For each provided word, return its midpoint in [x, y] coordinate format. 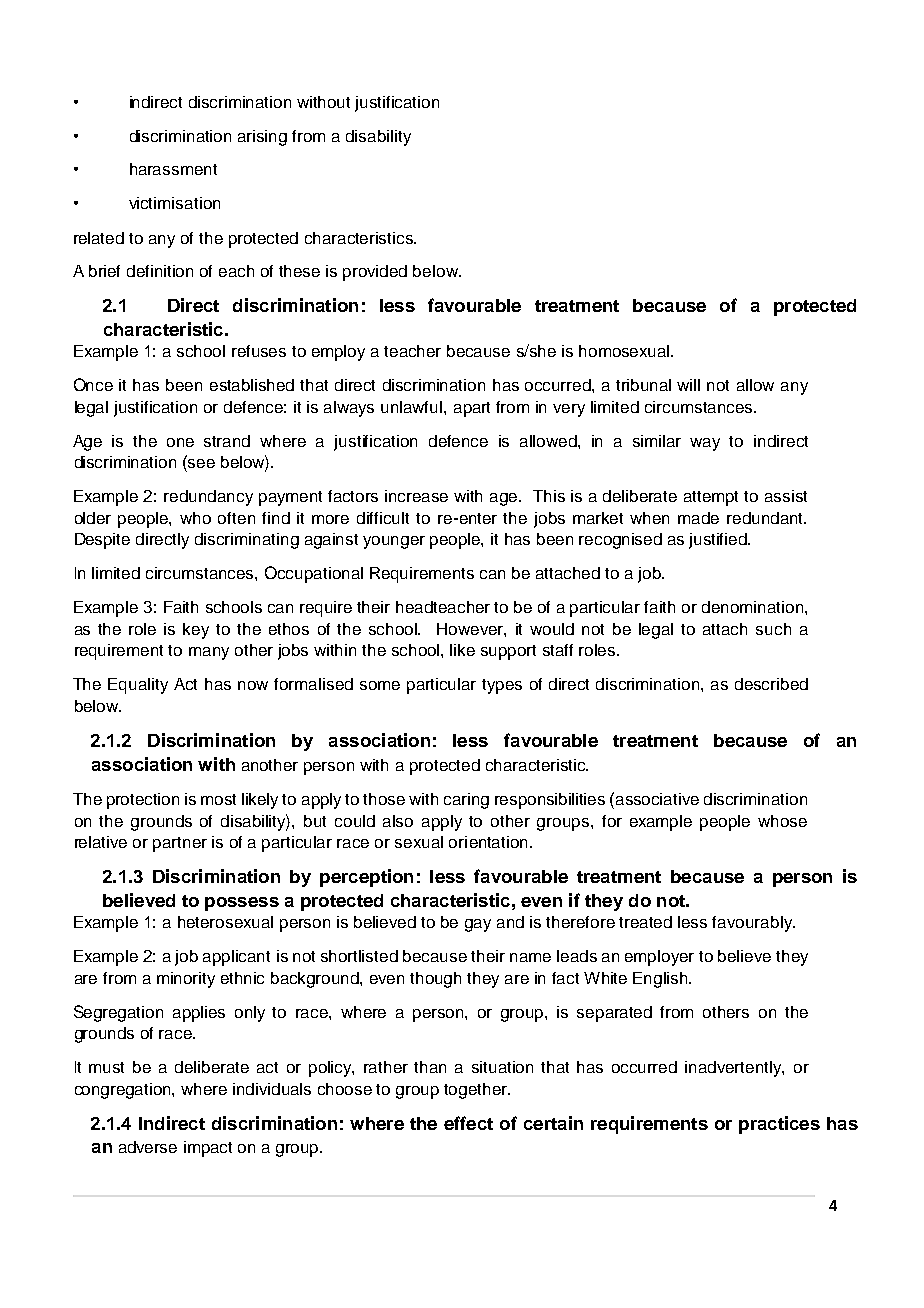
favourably [753, 924]
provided [375, 273]
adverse [148, 1147]
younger [394, 542]
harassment [173, 169]
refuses [259, 351]
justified [719, 541]
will [688, 385]
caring [466, 801]
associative [657, 799]
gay [478, 925]
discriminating [247, 541]
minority [186, 980]
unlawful [413, 407]
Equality [138, 686]
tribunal [643, 385]
